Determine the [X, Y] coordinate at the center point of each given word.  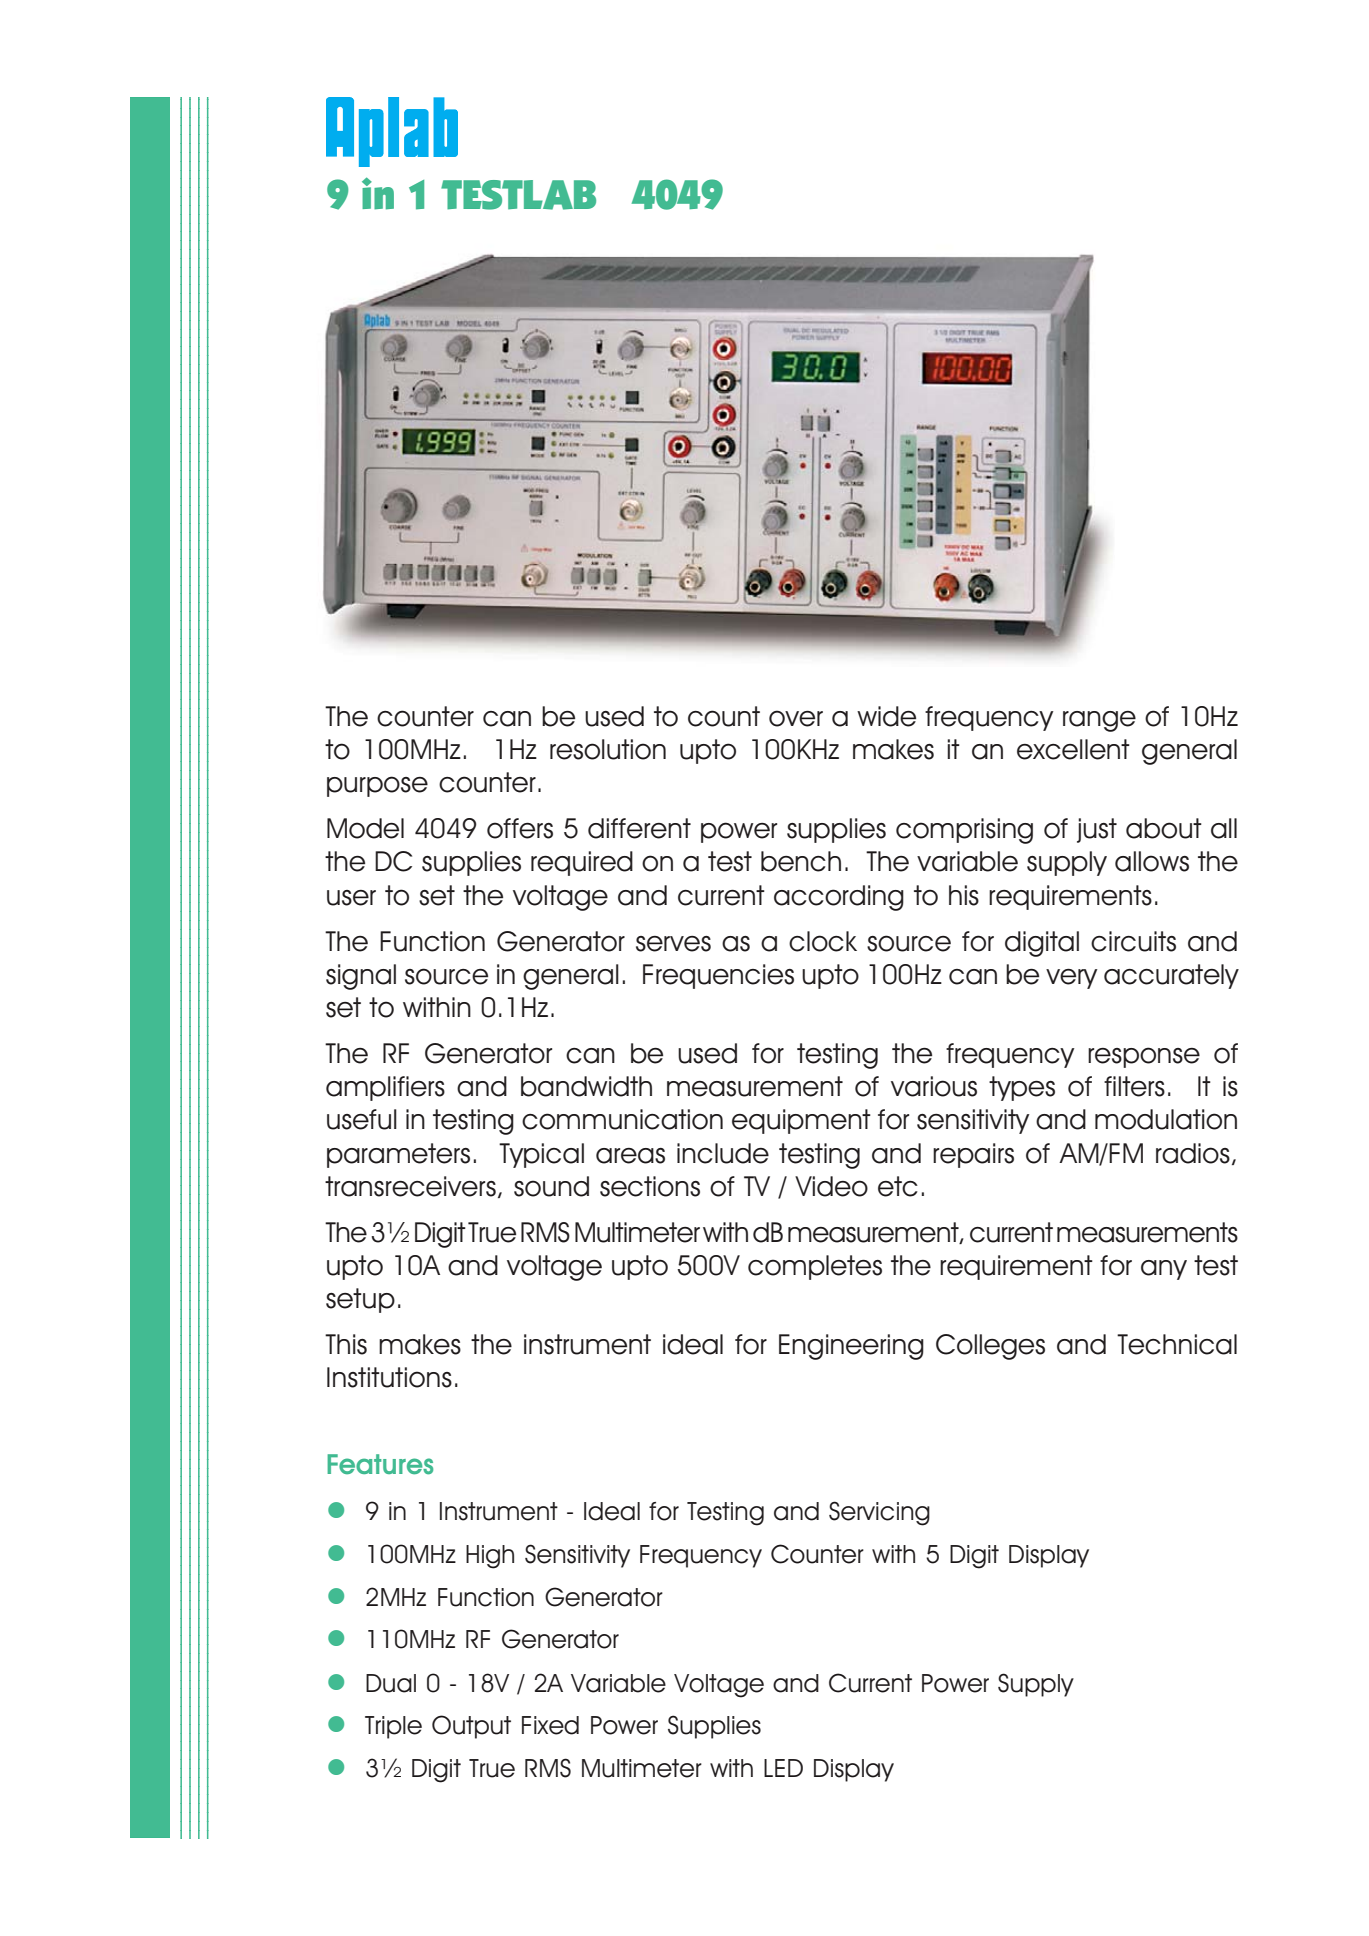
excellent [1073, 749]
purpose [377, 786]
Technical [1177, 1344]
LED [783, 1768]
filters [1134, 1086]
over [796, 718]
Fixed [550, 1725]
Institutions [389, 1377]
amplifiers [385, 1088]
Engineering [851, 1347]
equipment [801, 1121]
